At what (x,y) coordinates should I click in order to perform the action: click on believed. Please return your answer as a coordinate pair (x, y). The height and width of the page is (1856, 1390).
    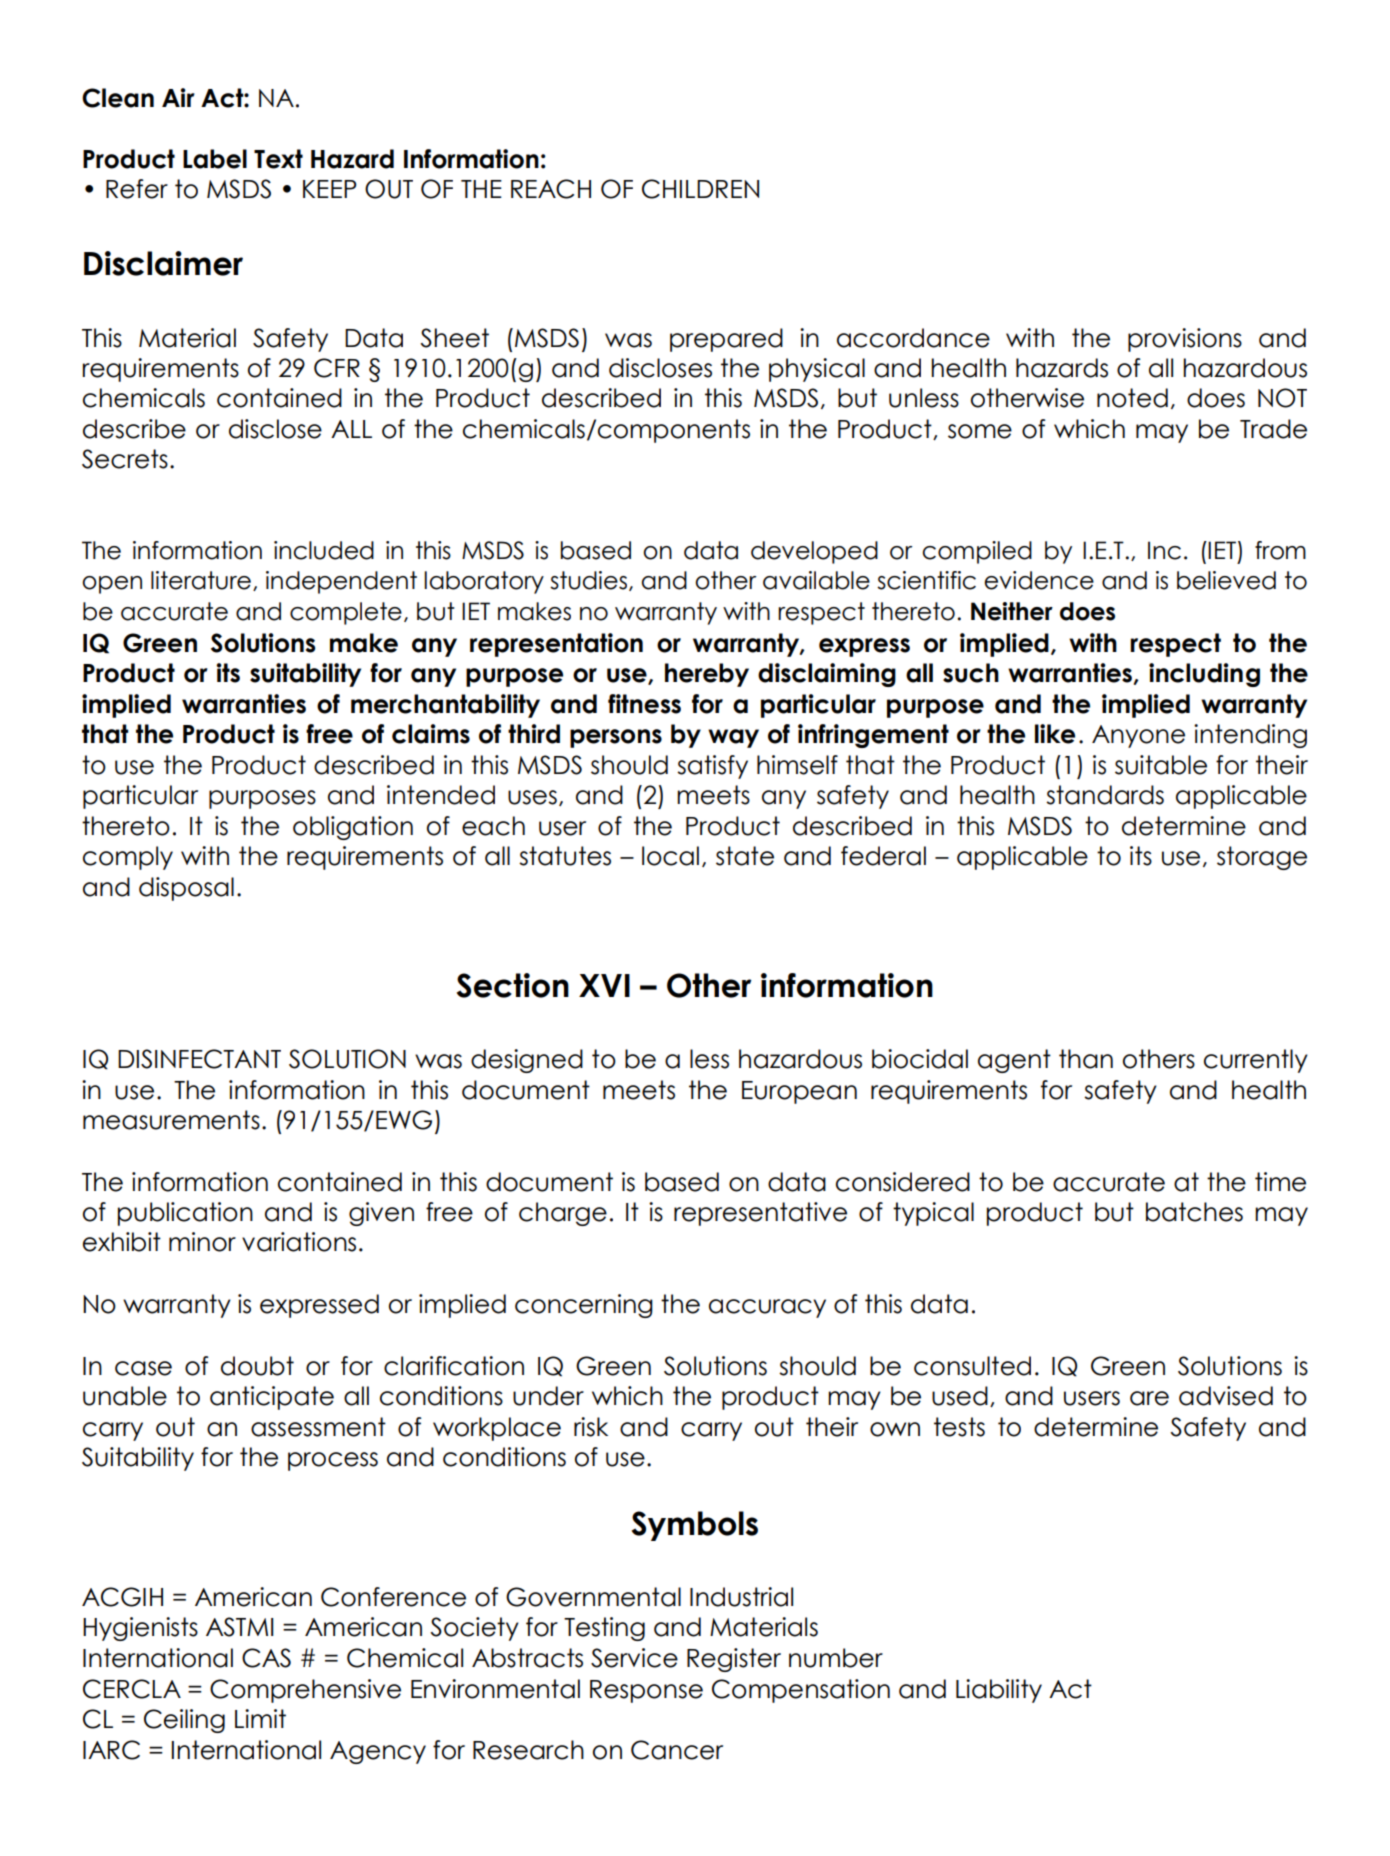
    Looking at the image, I should click on (1226, 580).
